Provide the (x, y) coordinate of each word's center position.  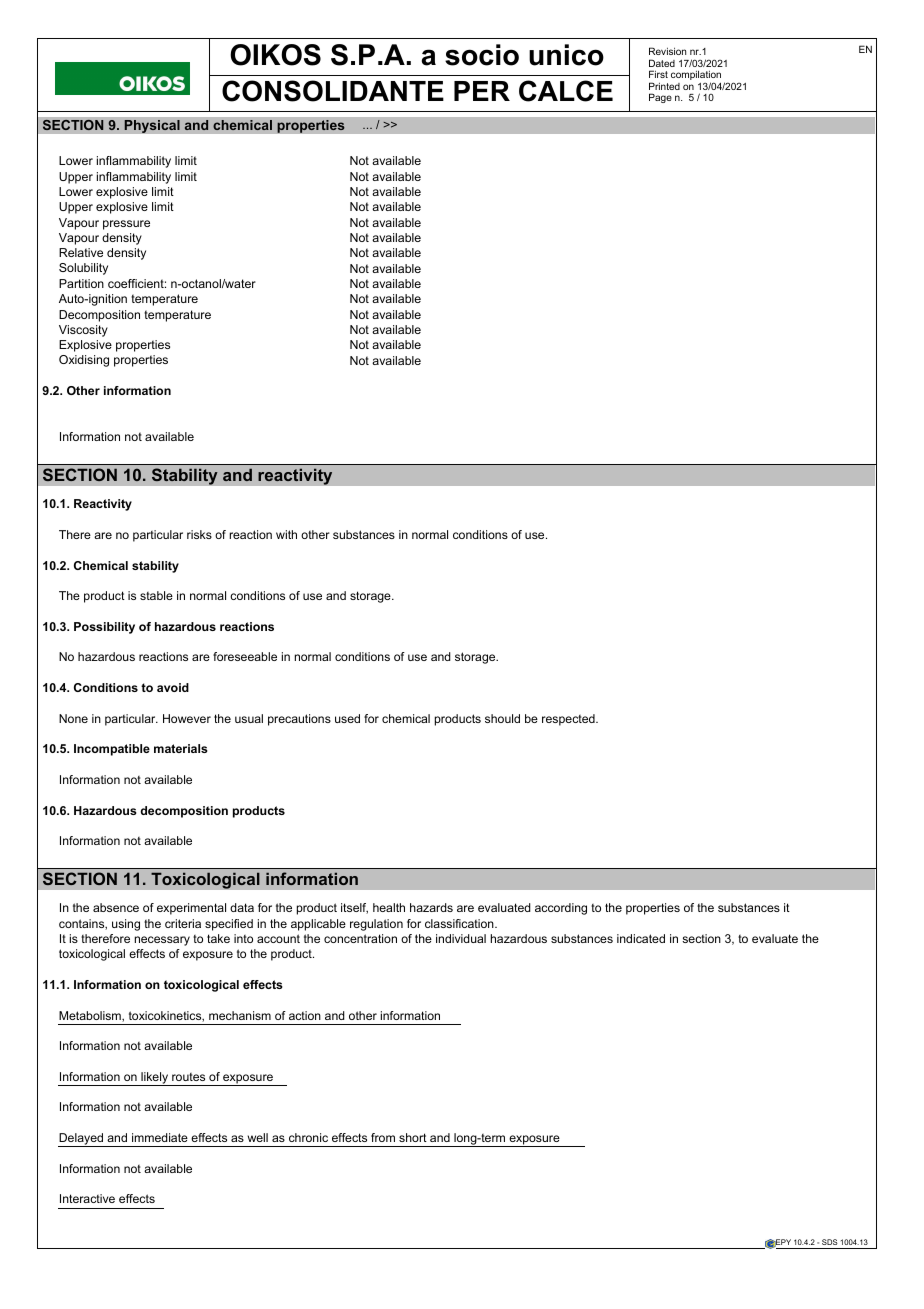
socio (482, 55)
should (502, 718)
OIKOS (275, 55)
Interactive (87, 1198)
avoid (173, 687)
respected (569, 720)
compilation (696, 76)
